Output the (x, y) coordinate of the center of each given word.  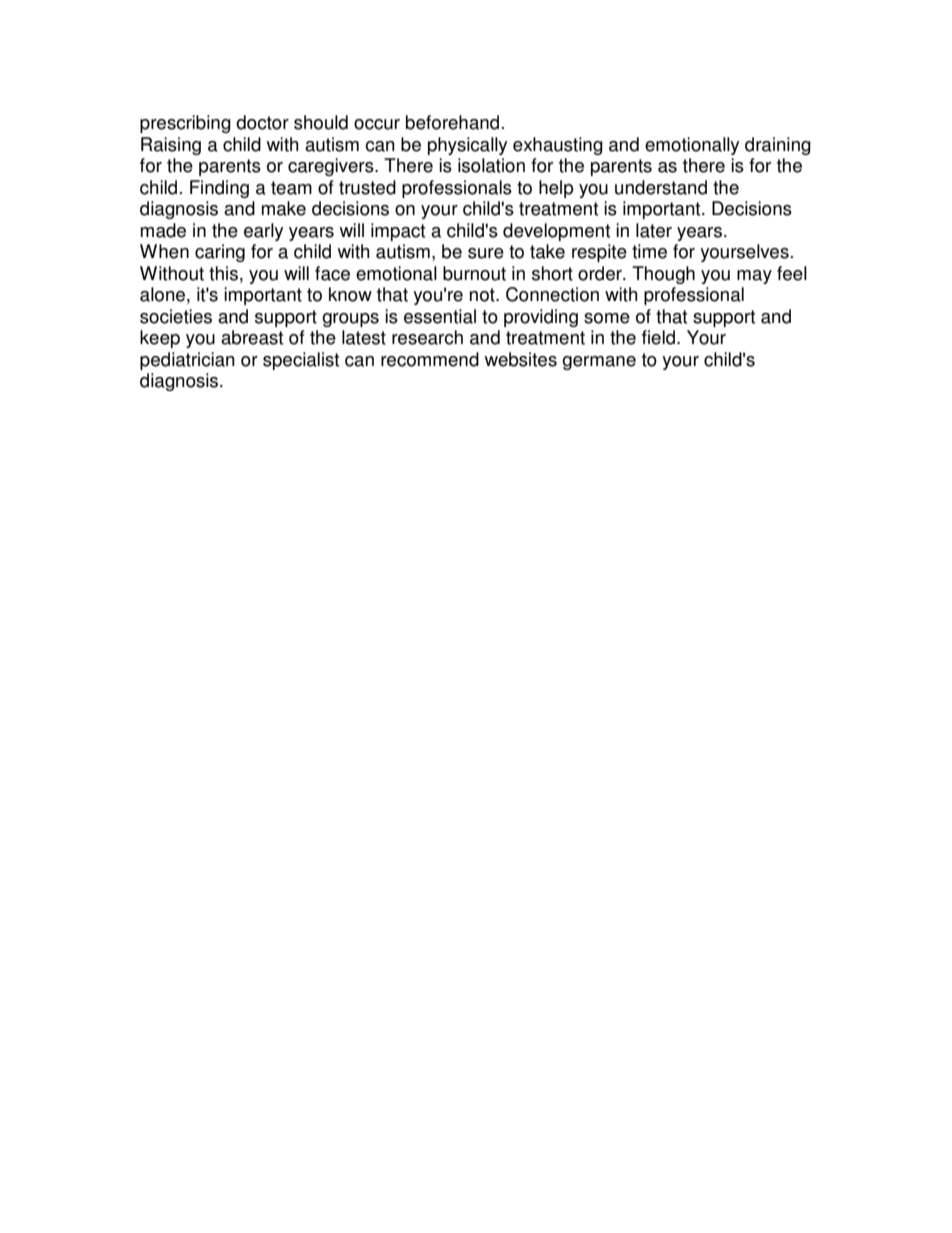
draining (778, 146)
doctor (262, 122)
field (660, 337)
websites (521, 359)
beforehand (452, 122)
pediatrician (187, 361)
